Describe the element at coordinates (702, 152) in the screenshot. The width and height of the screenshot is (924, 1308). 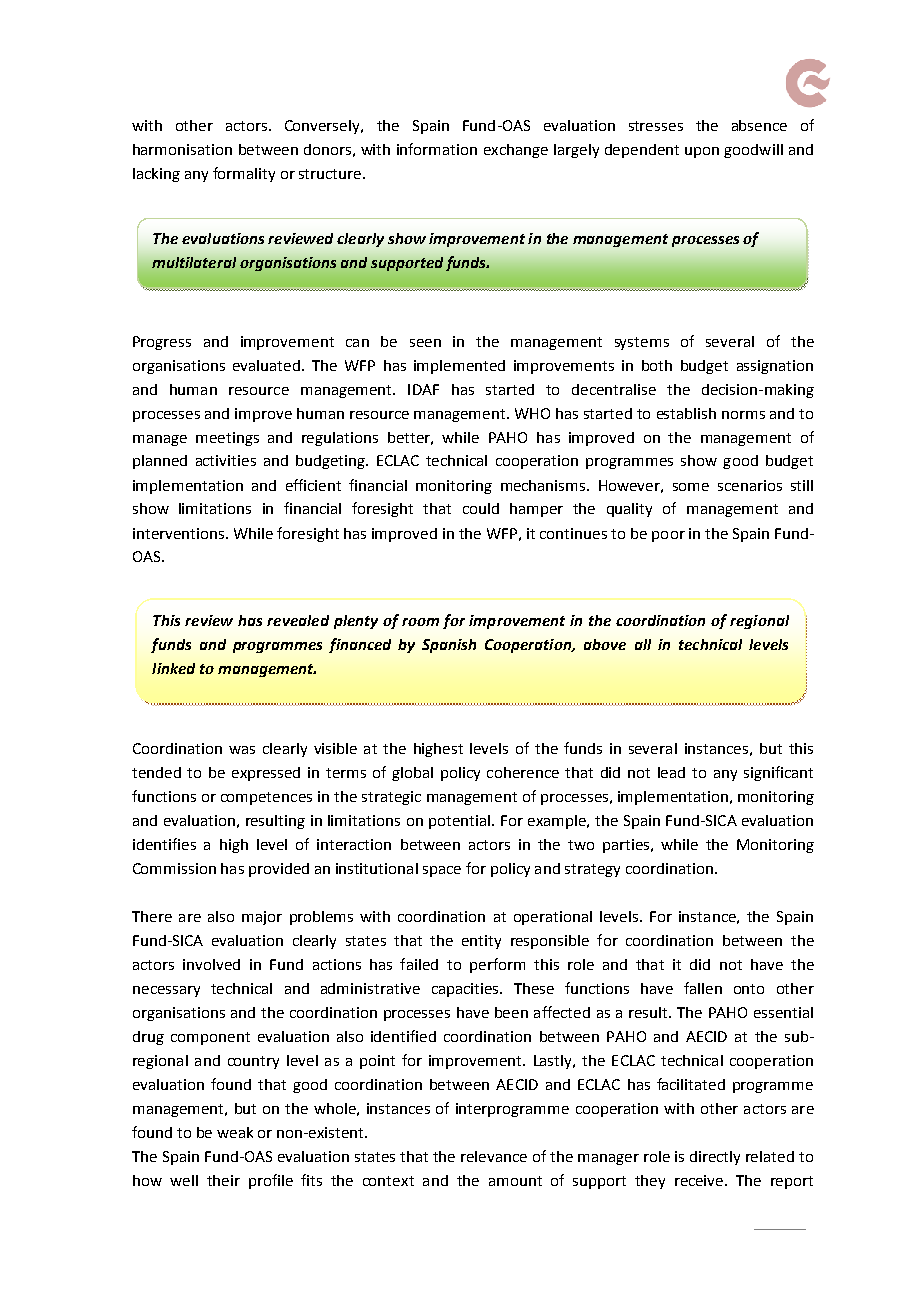
I see `upon` at that location.
